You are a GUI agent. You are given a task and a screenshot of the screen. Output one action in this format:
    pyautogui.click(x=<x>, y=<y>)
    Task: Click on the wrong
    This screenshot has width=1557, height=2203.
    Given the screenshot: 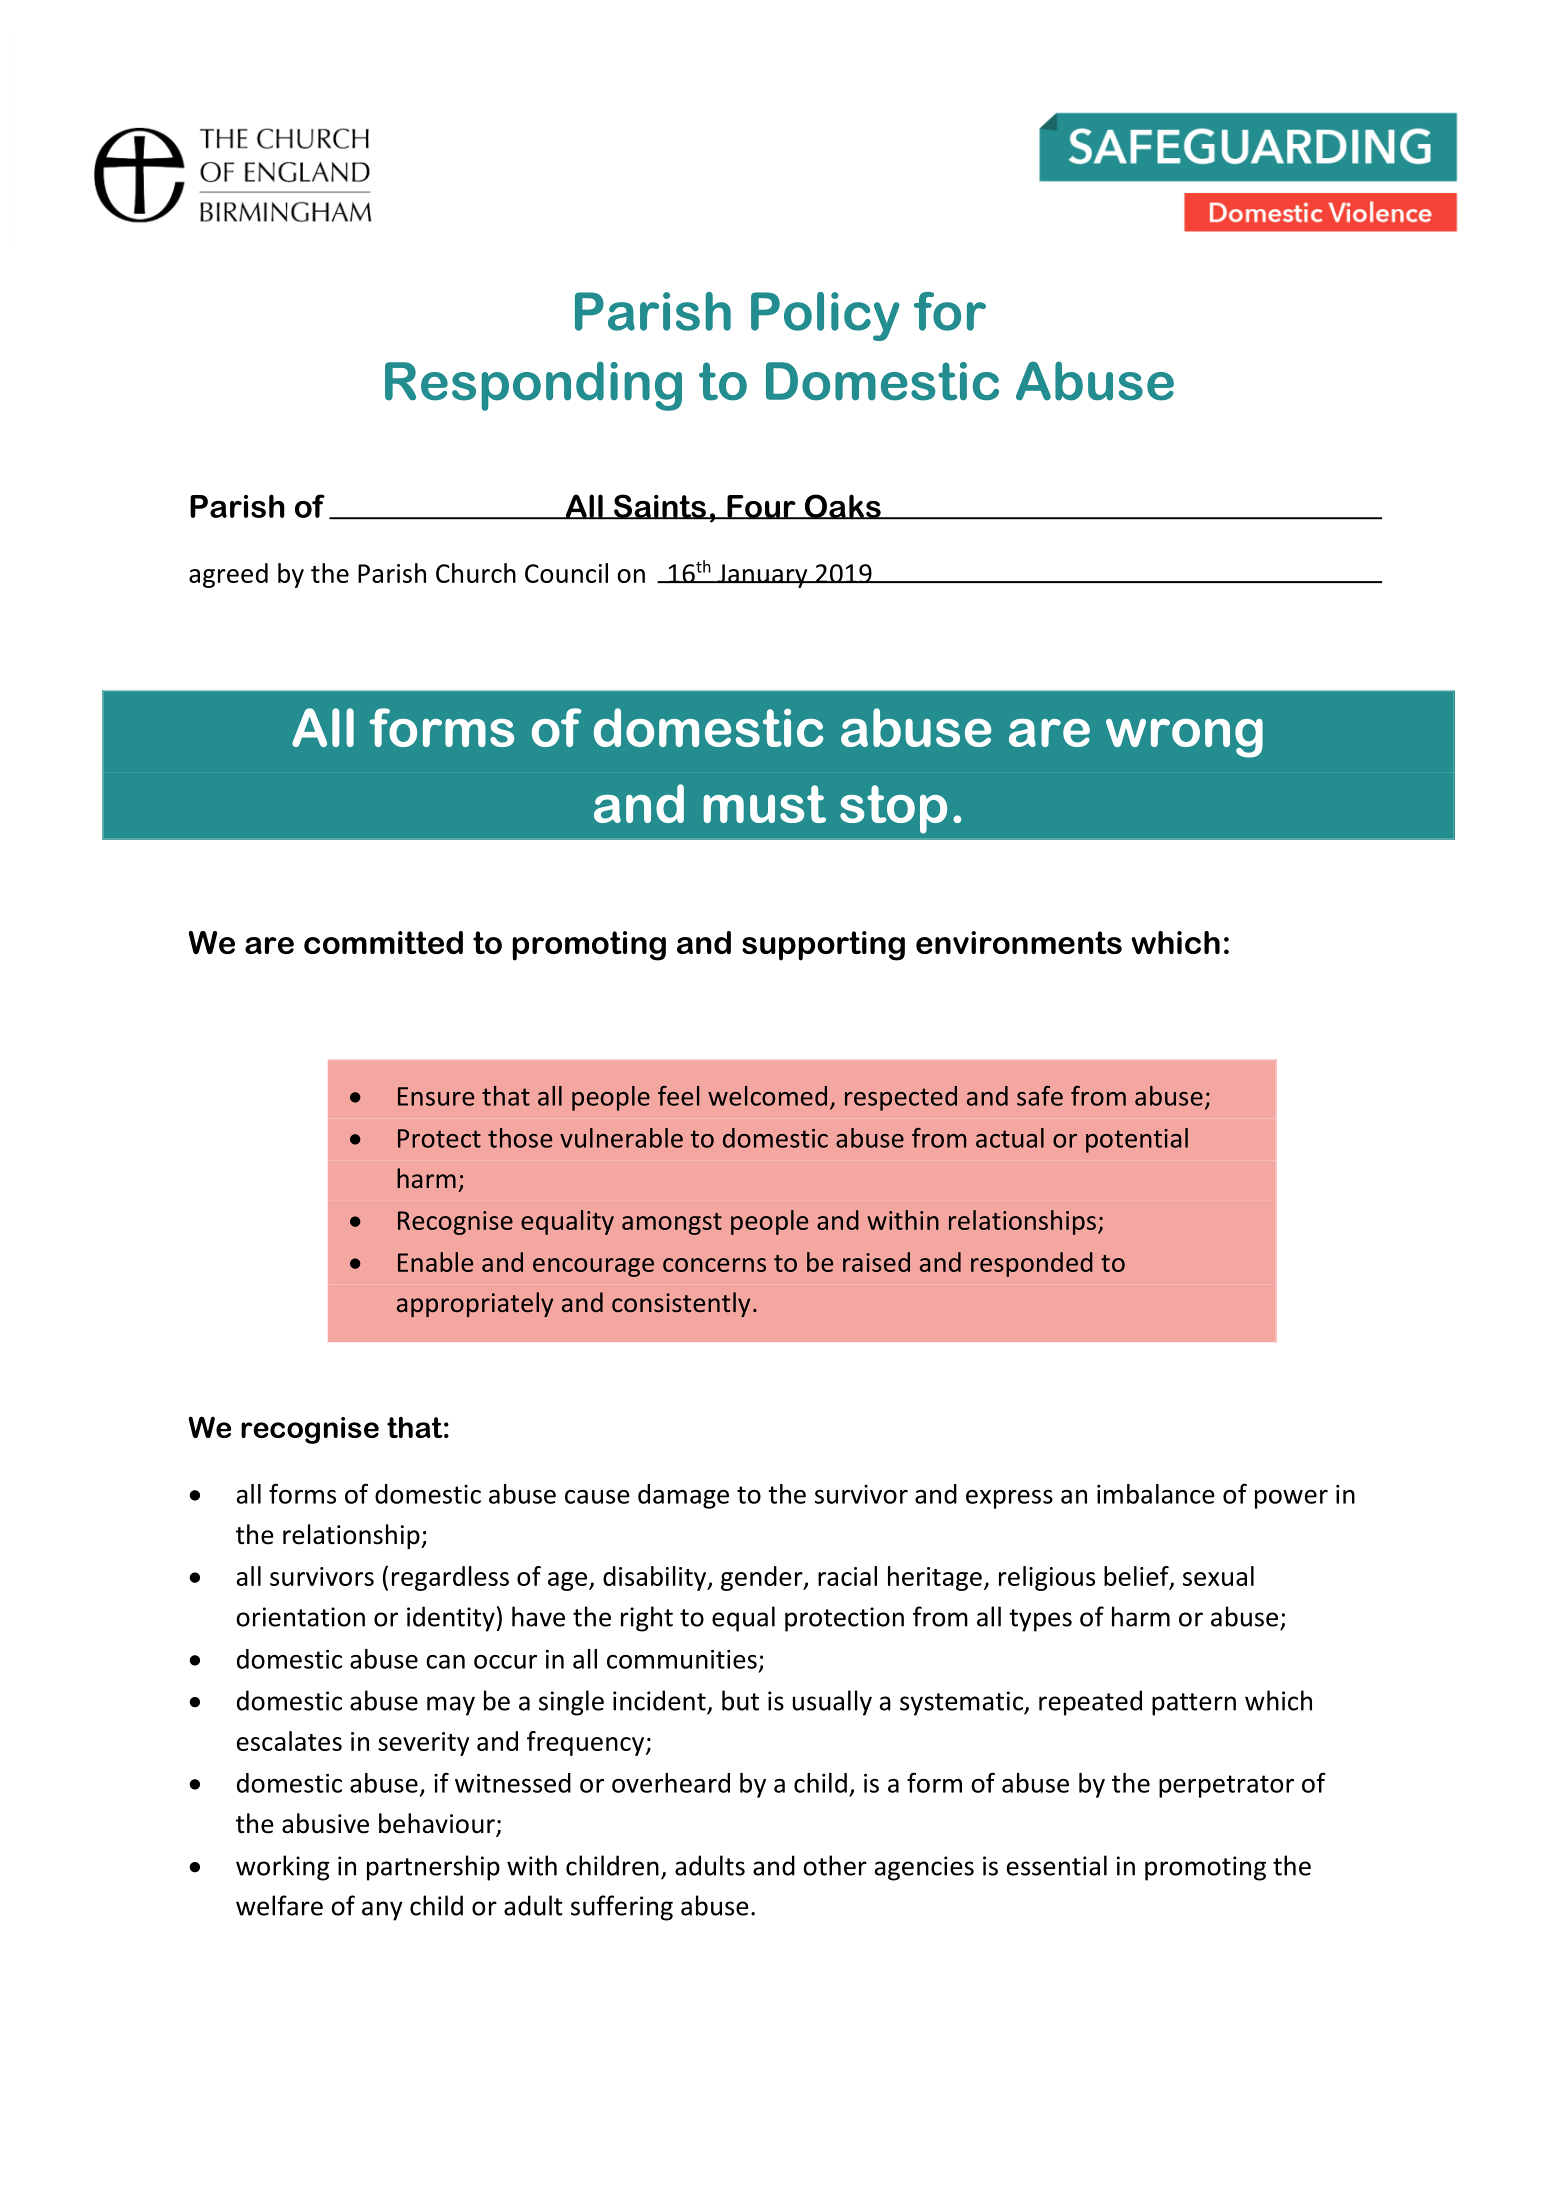 What is the action you would take?
    pyautogui.click(x=1184, y=738)
